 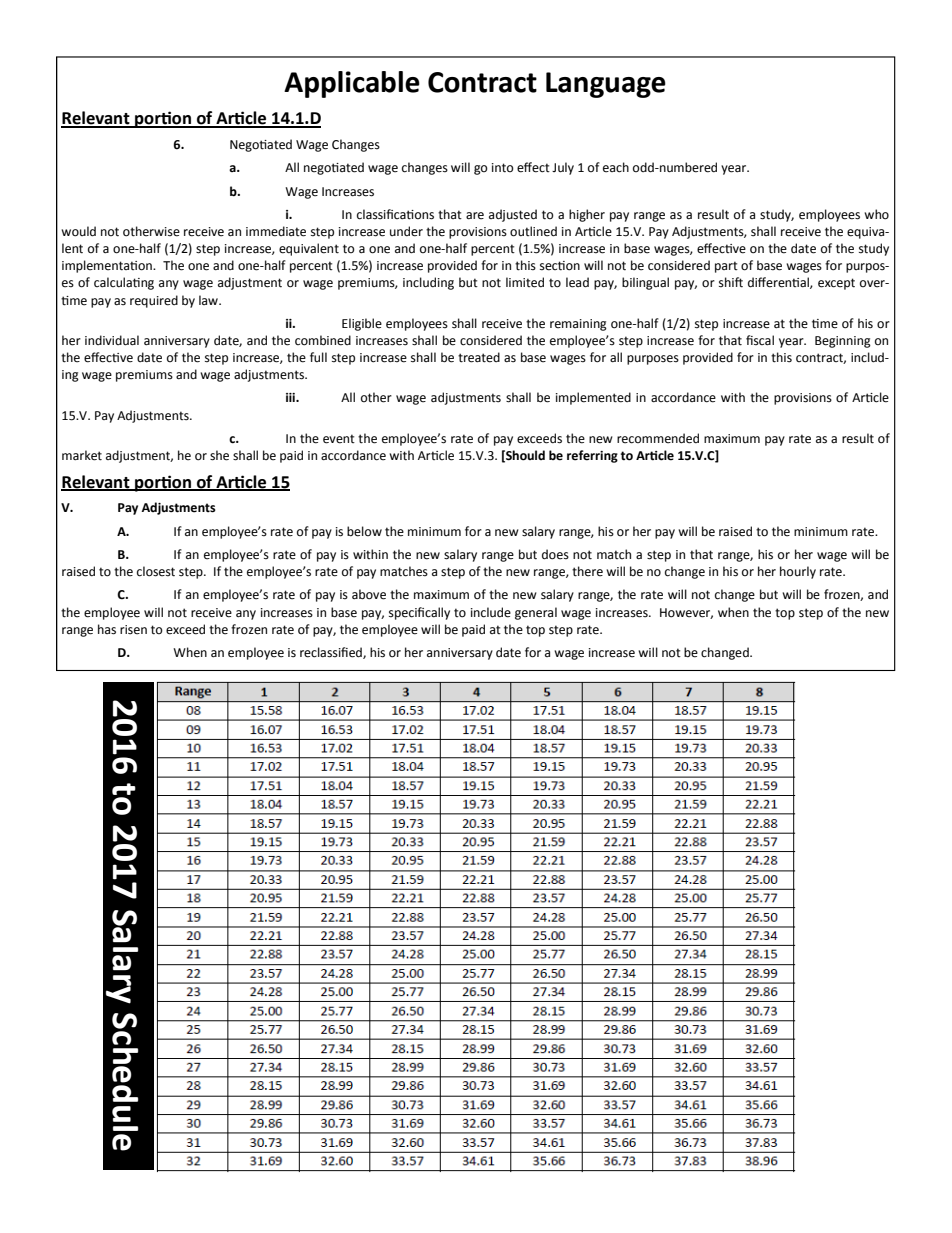 What do you see at coordinates (133, 630) in the page?
I see `risen` at bounding box center [133, 630].
